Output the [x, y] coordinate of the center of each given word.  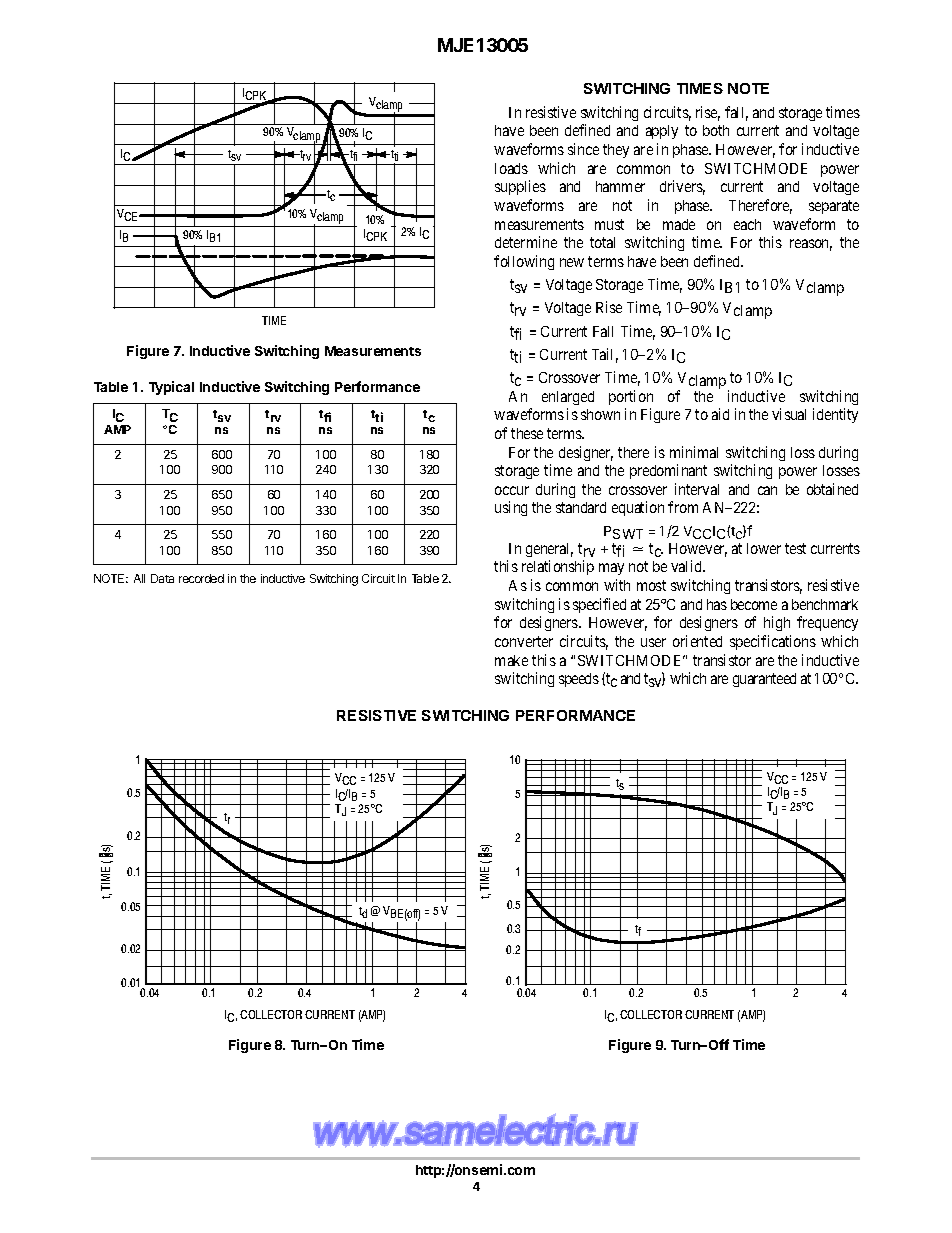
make [511, 660]
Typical [171, 388]
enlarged [568, 398]
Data [162, 578]
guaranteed [764, 680]
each [747, 224]
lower [764, 548]
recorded [201, 578]
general [549, 550]
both [716, 130]
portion [631, 397]
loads [511, 168]
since [583, 149]
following [524, 262]
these [527, 433]
